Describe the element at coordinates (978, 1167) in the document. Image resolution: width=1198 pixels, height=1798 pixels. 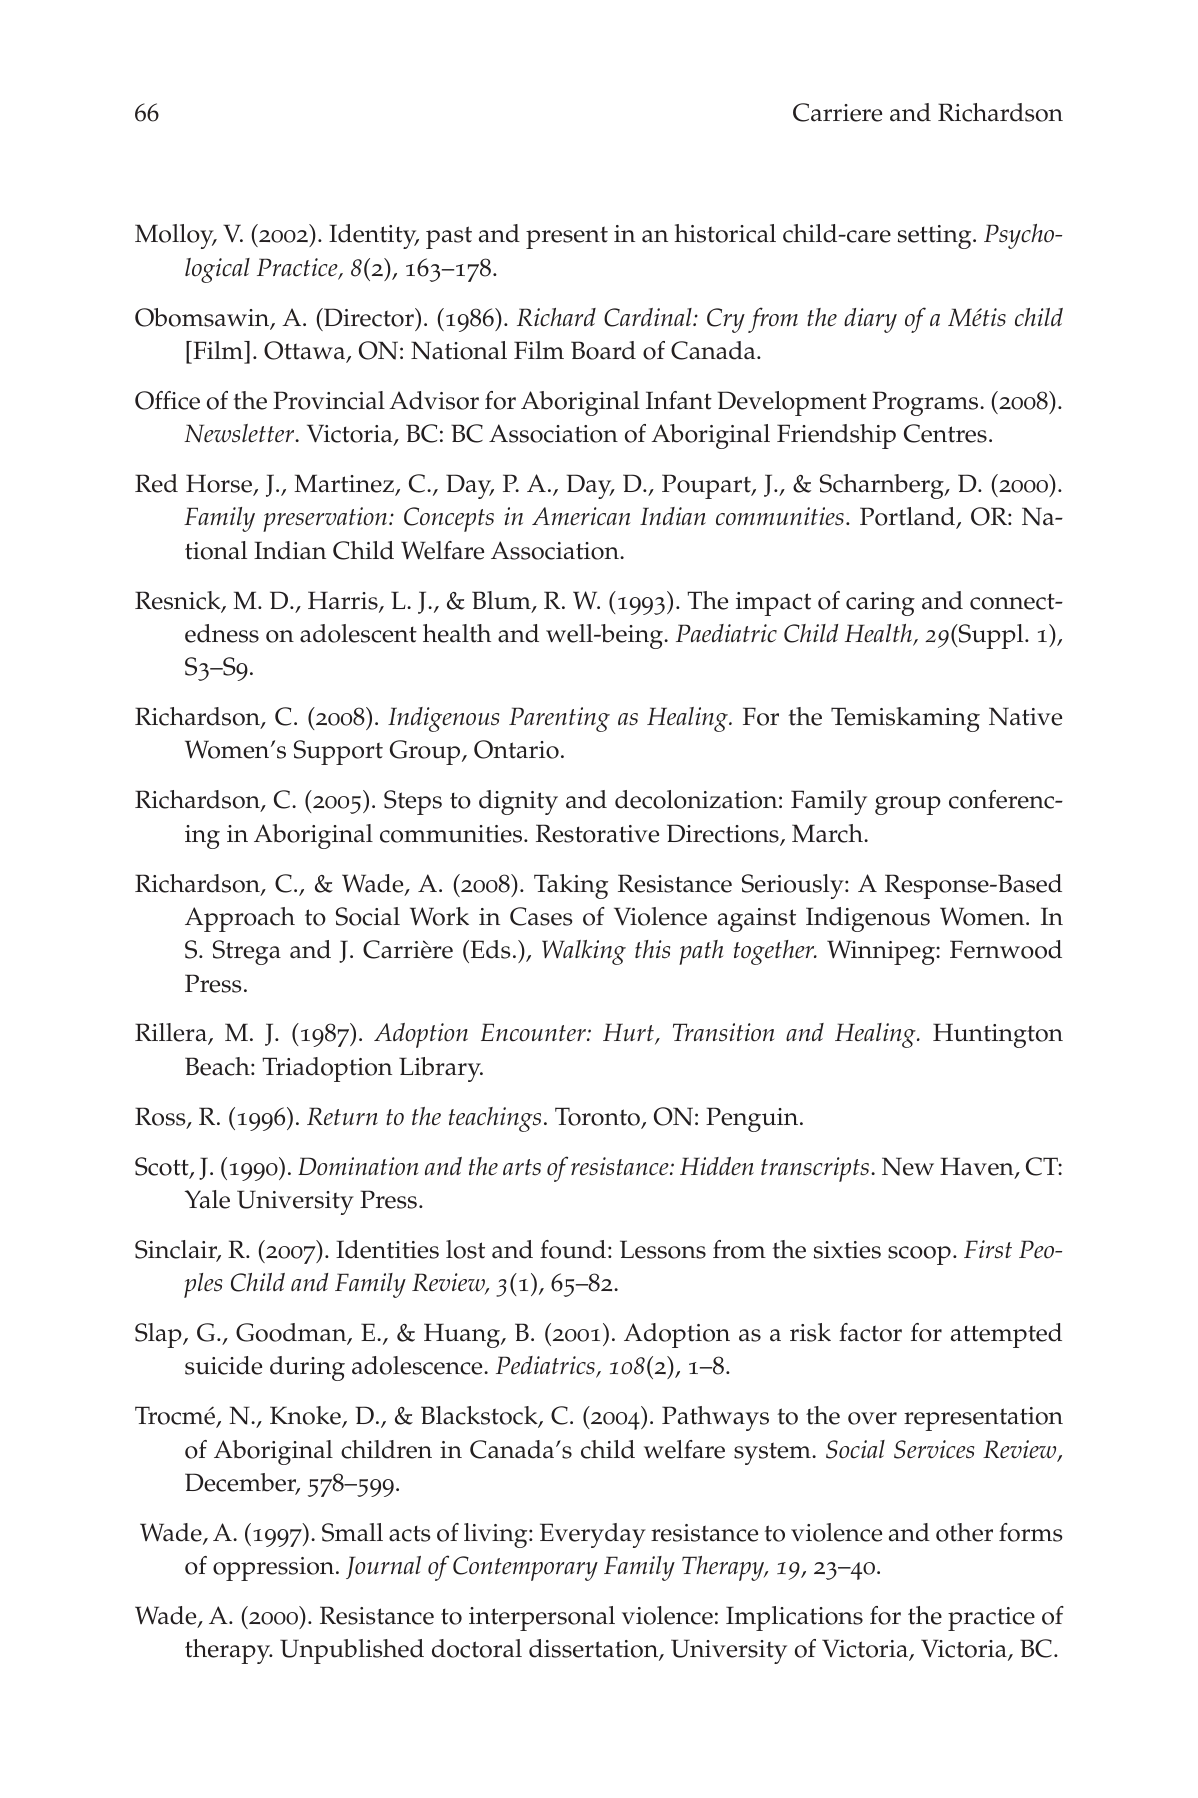
I see `Haven` at that location.
